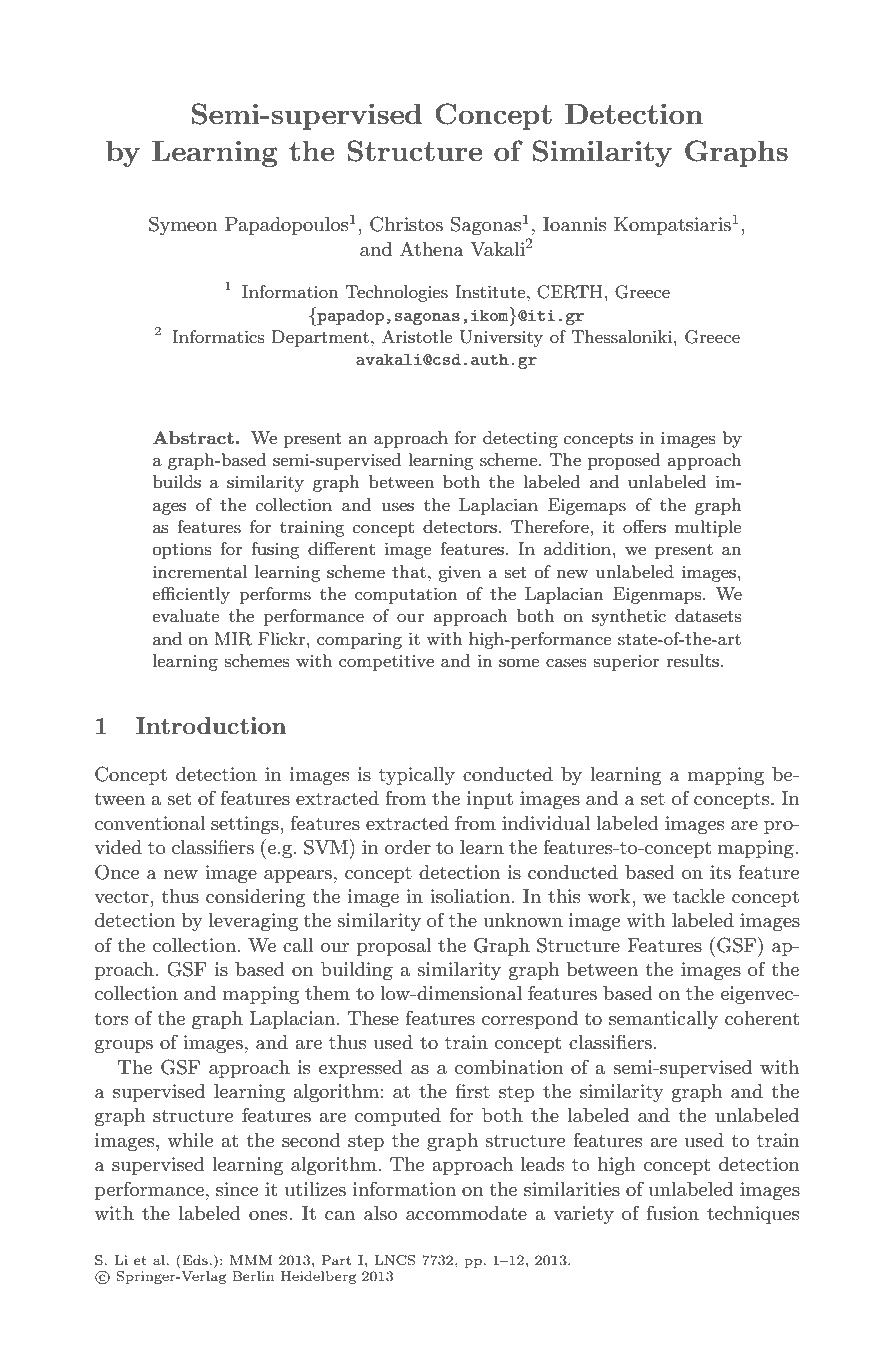 Image resolution: width=896 pixels, height=1359 pixels. I want to click on accommodate, so click(466, 1213).
